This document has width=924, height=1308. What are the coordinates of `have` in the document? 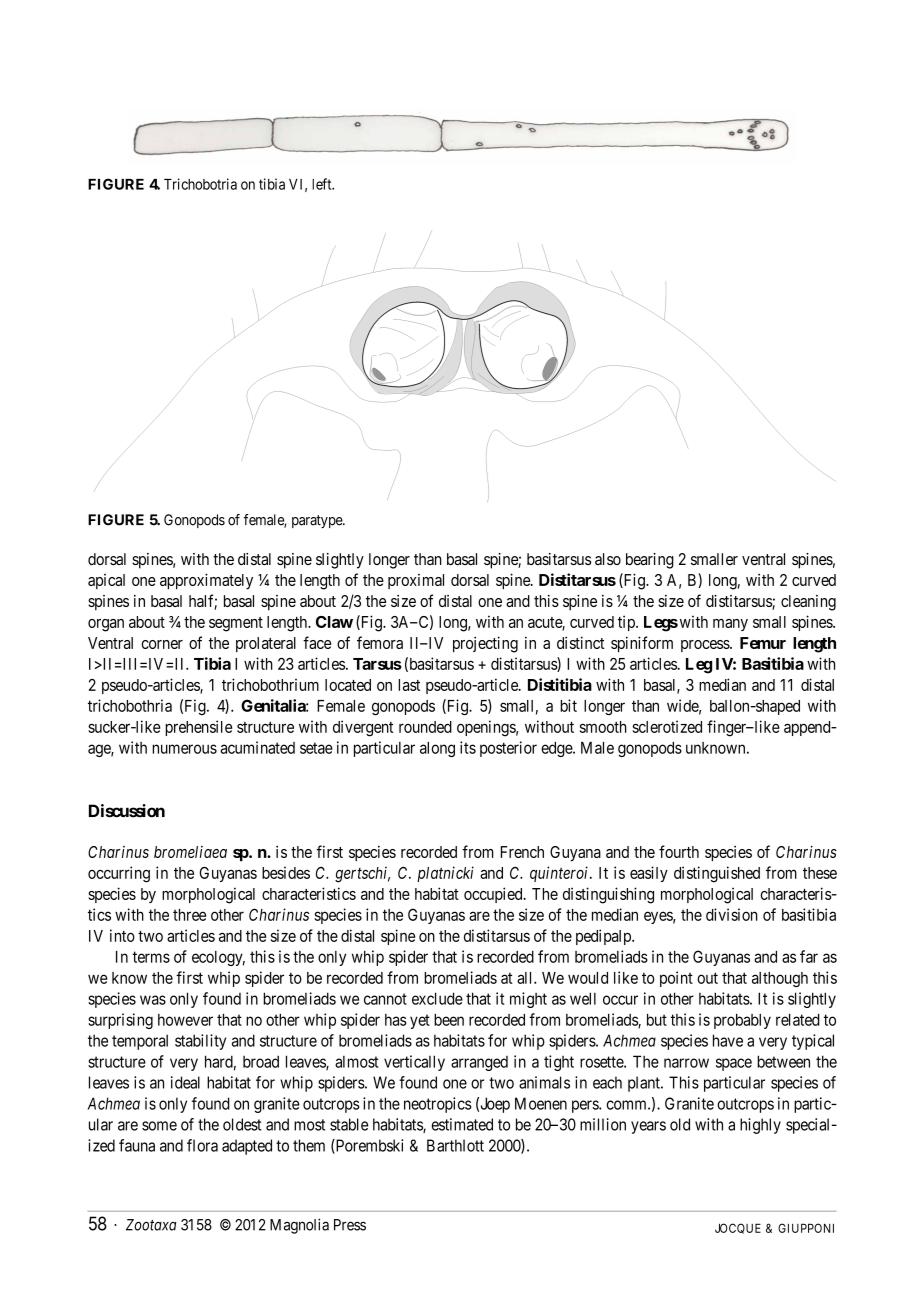 It's located at (728, 1040).
